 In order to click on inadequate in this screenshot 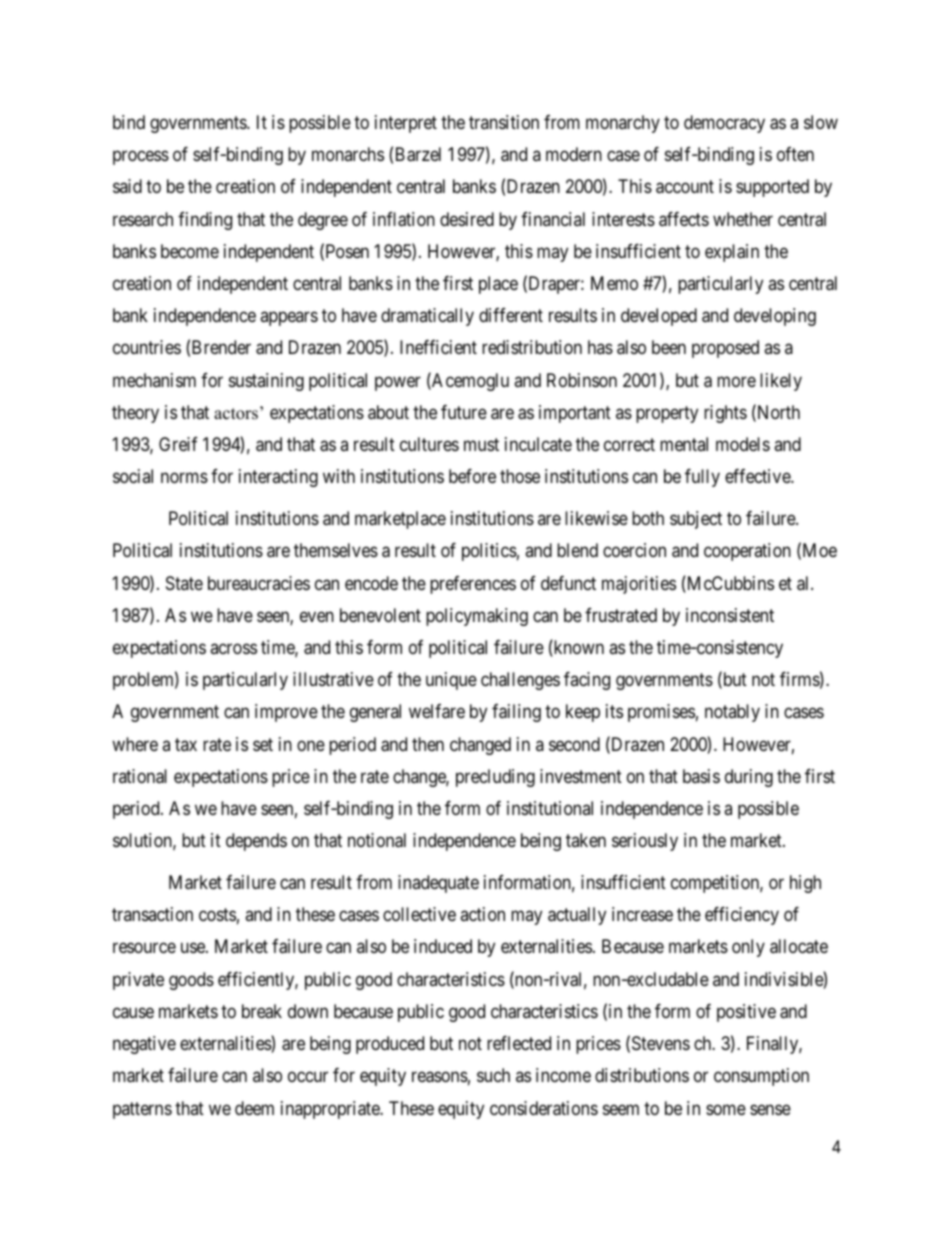, I will do `click(438, 884)`.
